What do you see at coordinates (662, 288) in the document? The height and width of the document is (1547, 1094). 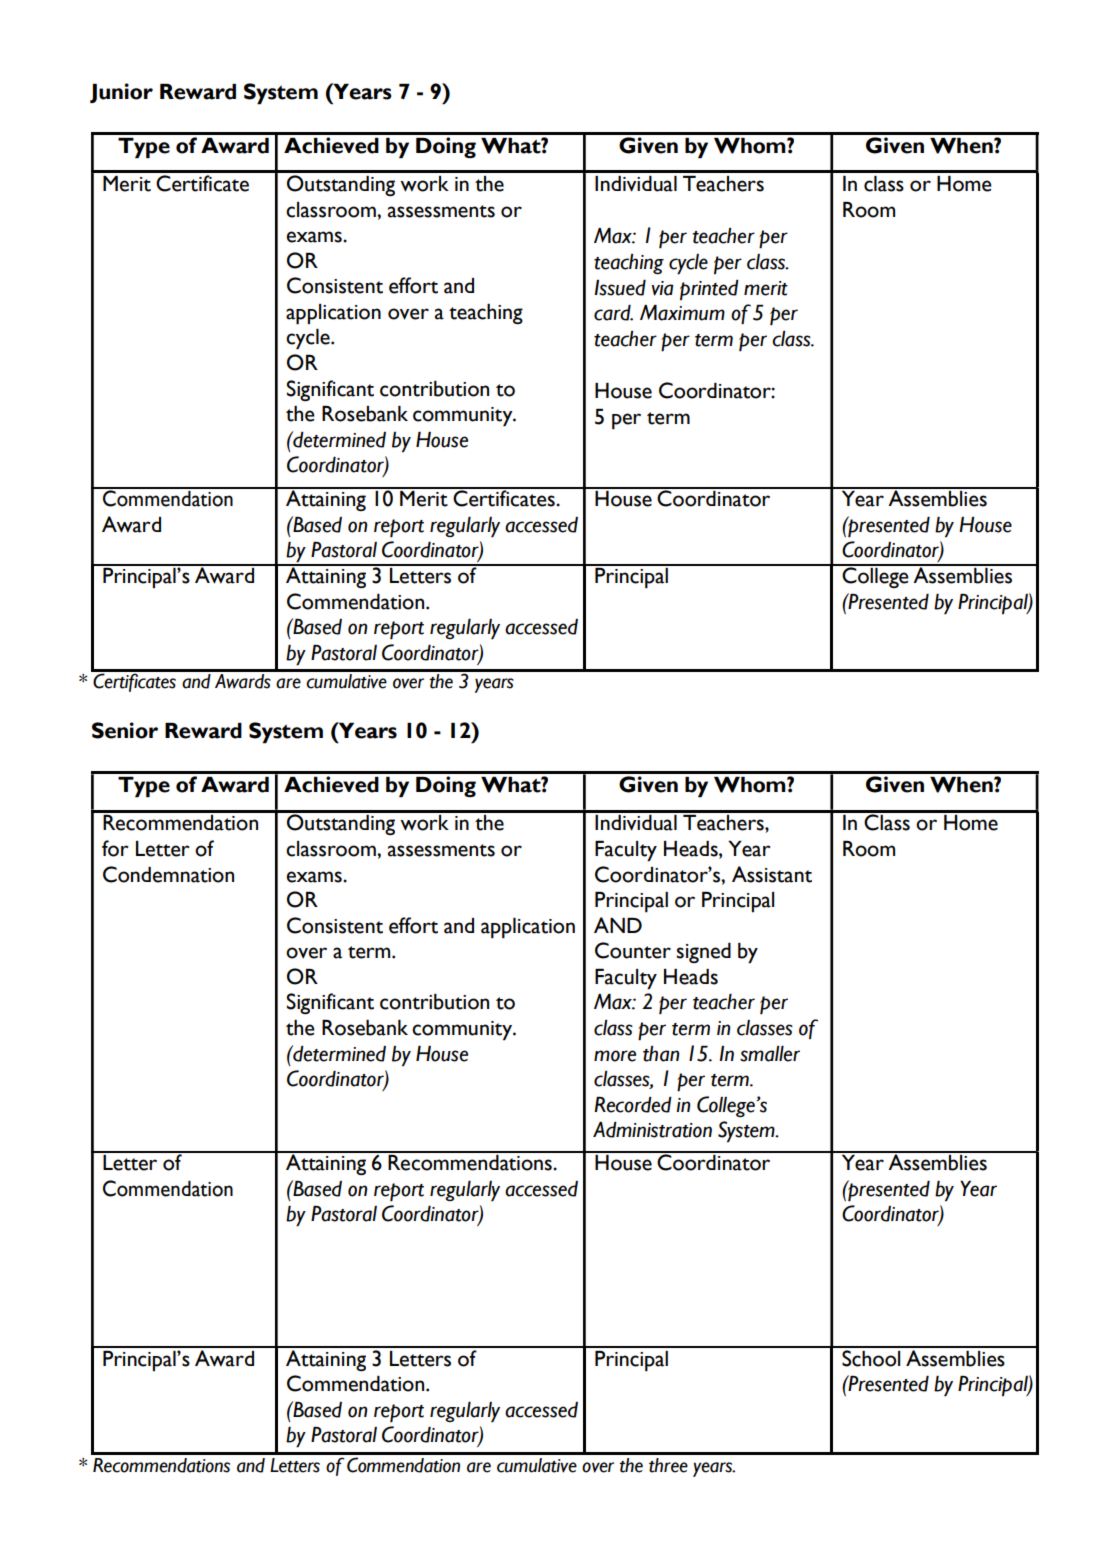 I see `via` at bounding box center [662, 288].
